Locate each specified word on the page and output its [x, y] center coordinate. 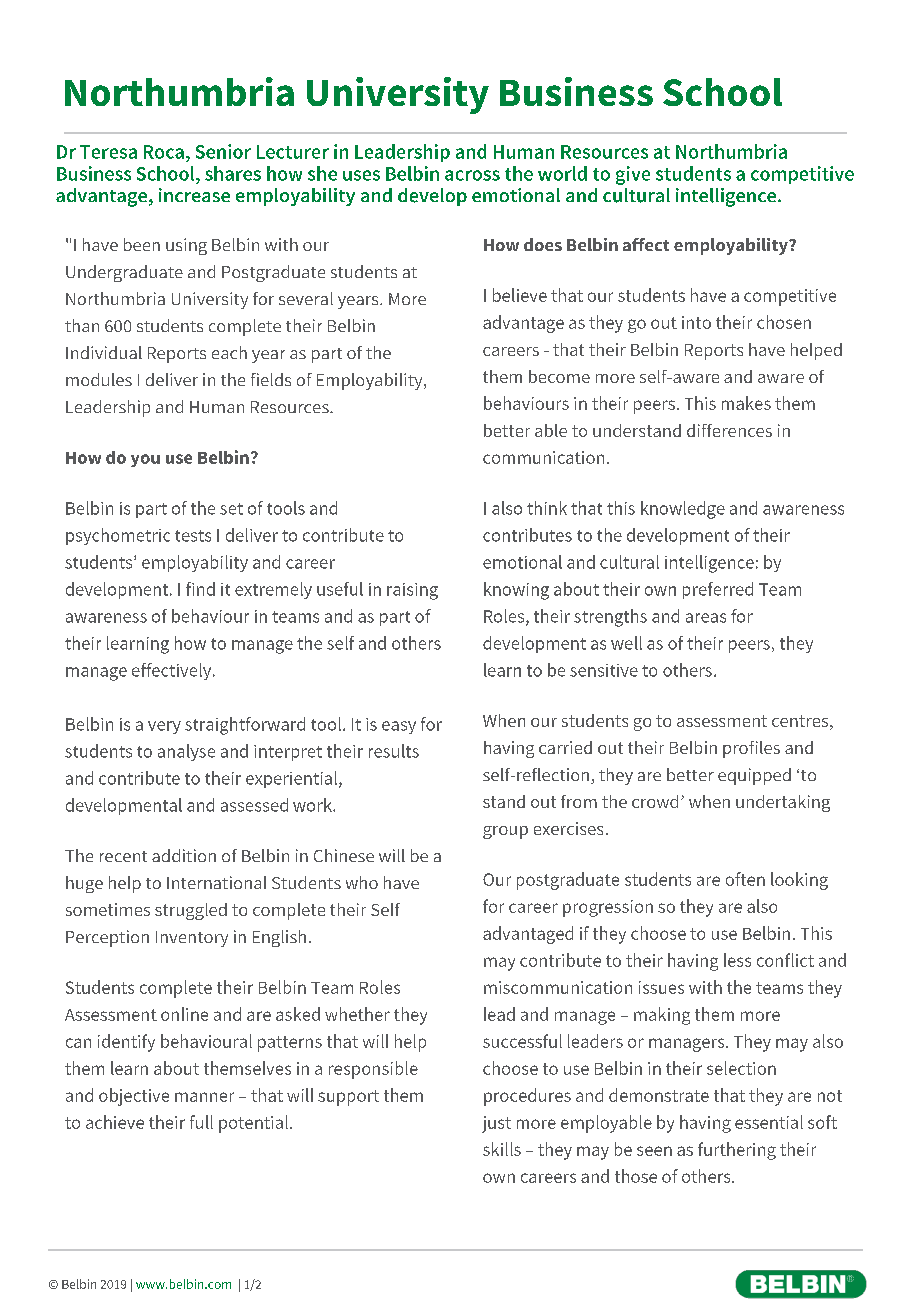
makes [746, 403]
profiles [751, 749]
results [394, 751]
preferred [718, 590]
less [737, 960]
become [559, 376]
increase [194, 195]
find [200, 589]
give [633, 175]
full [201, 1122]
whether [357, 1014]
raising [412, 591]
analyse [186, 752]
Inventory [192, 939]
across [472, 175]
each [229, 352]
